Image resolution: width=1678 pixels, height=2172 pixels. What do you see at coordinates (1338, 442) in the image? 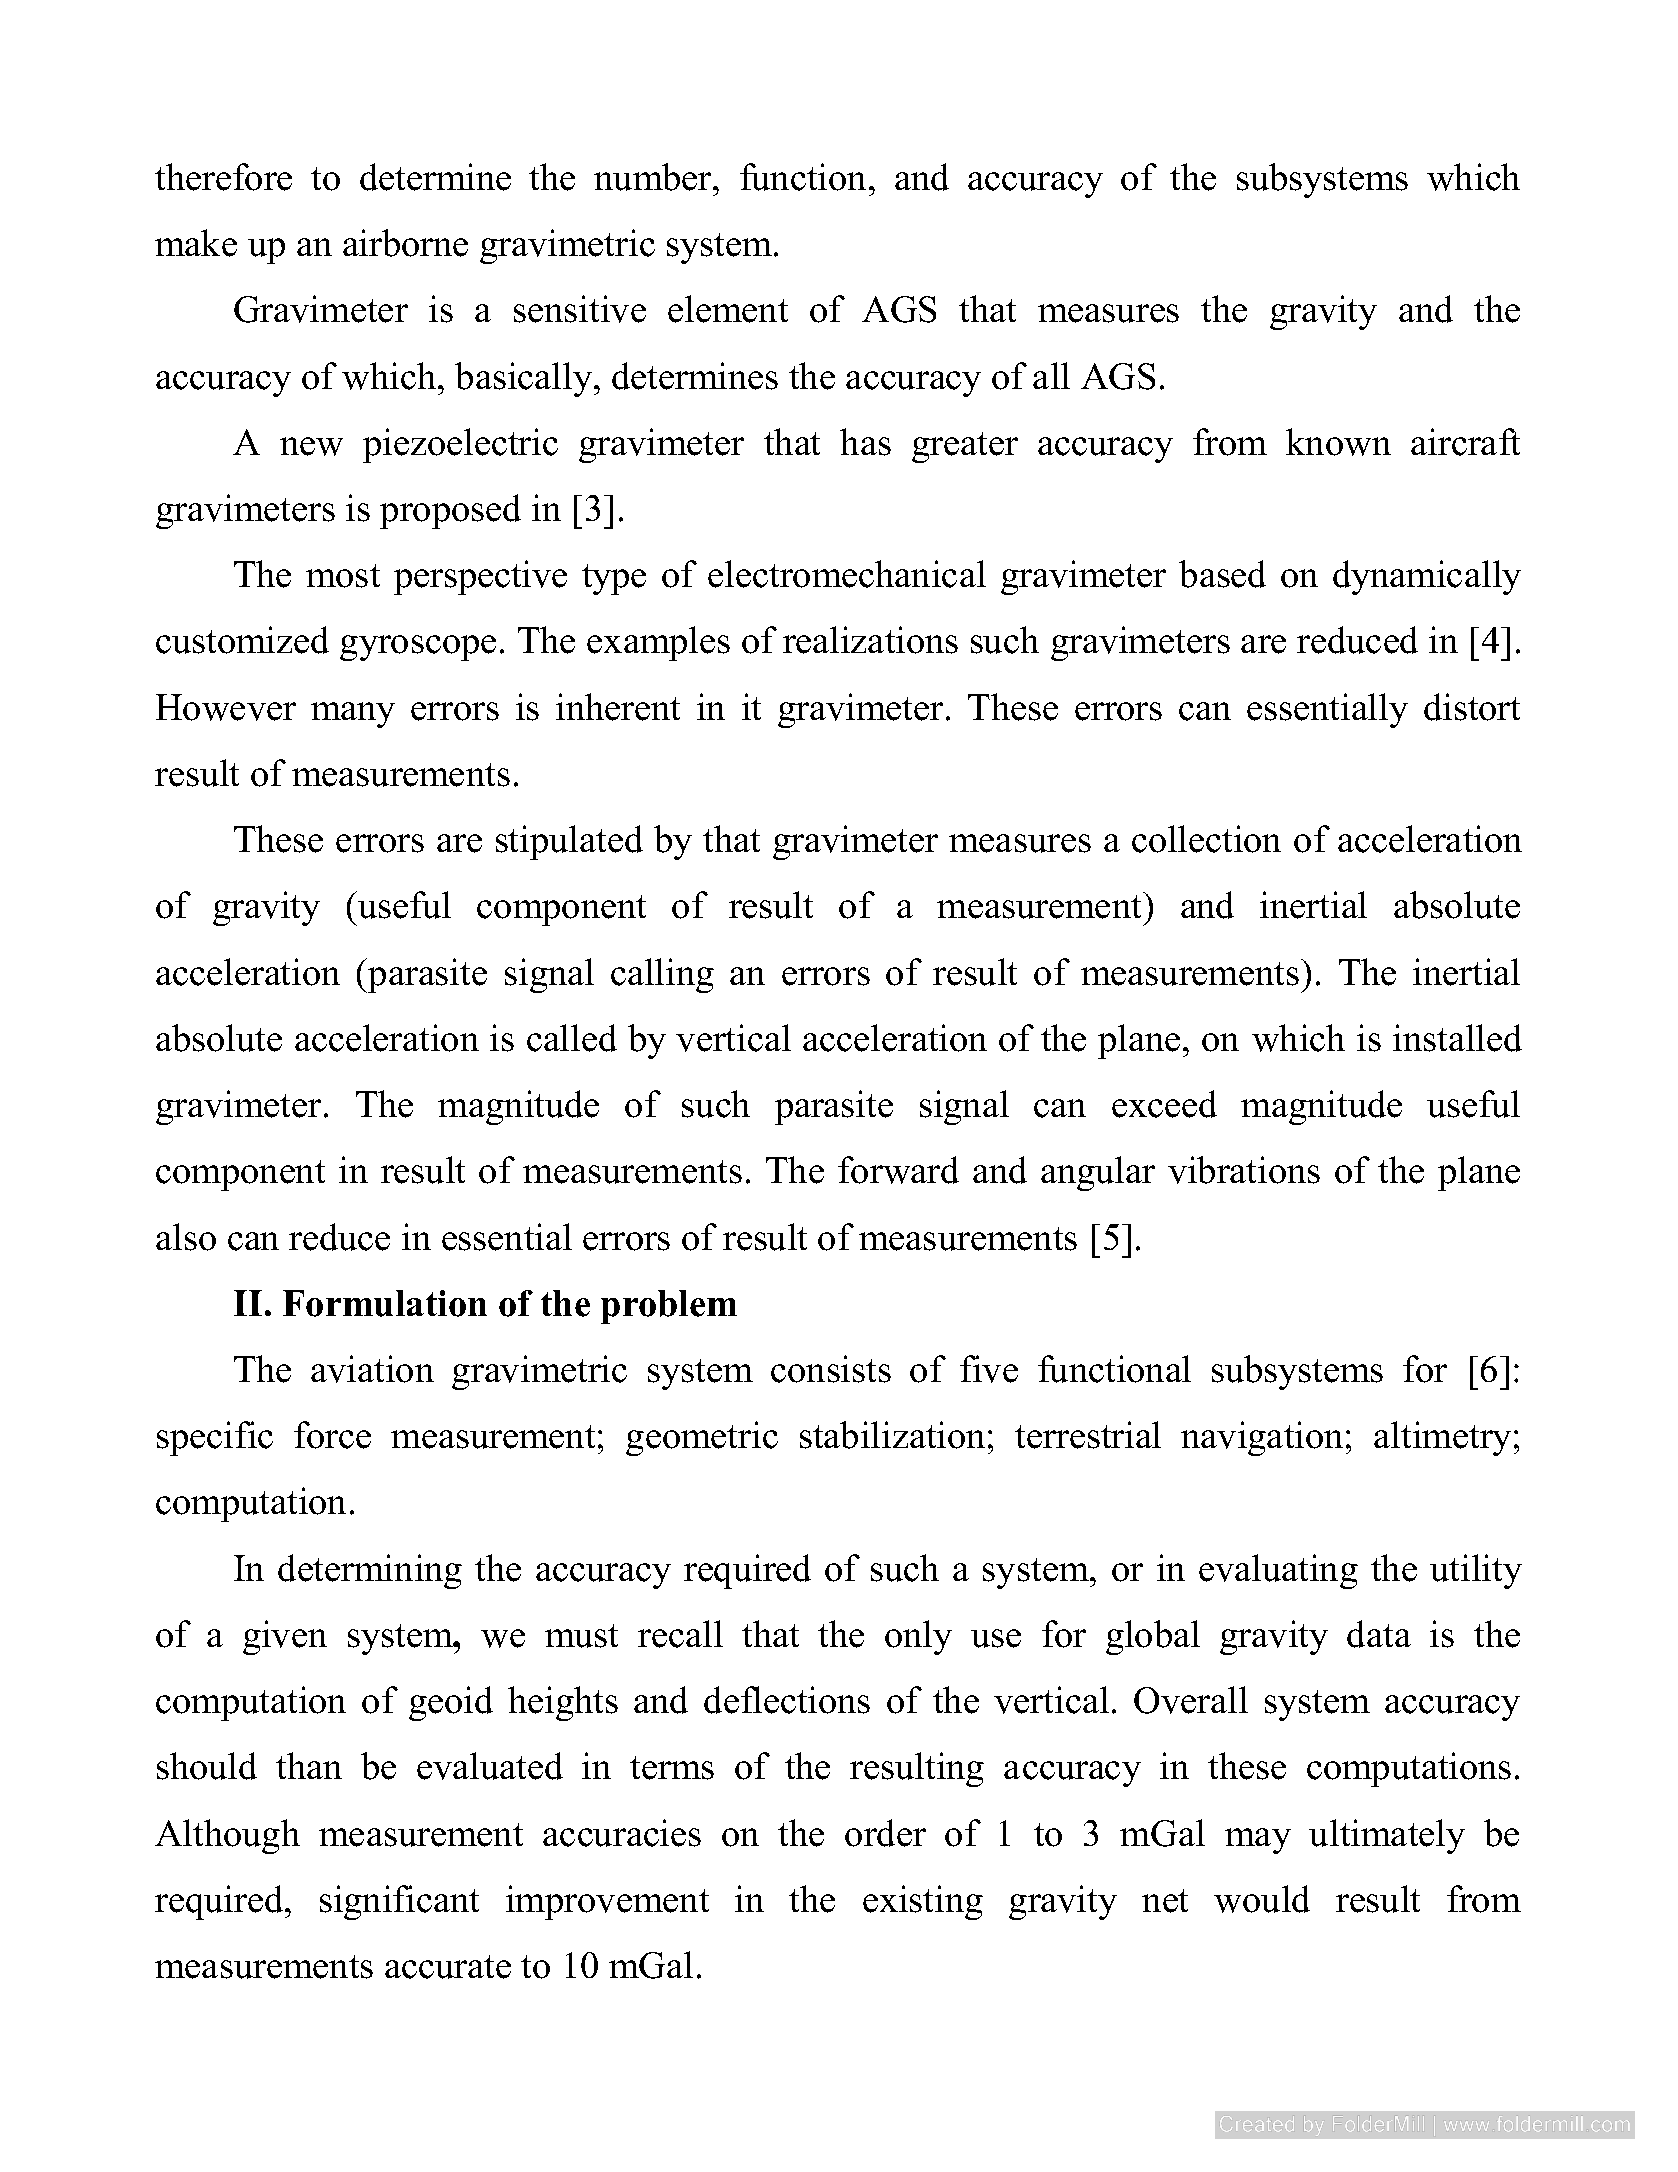
I see `known` at bounding box center [1338, 442].
